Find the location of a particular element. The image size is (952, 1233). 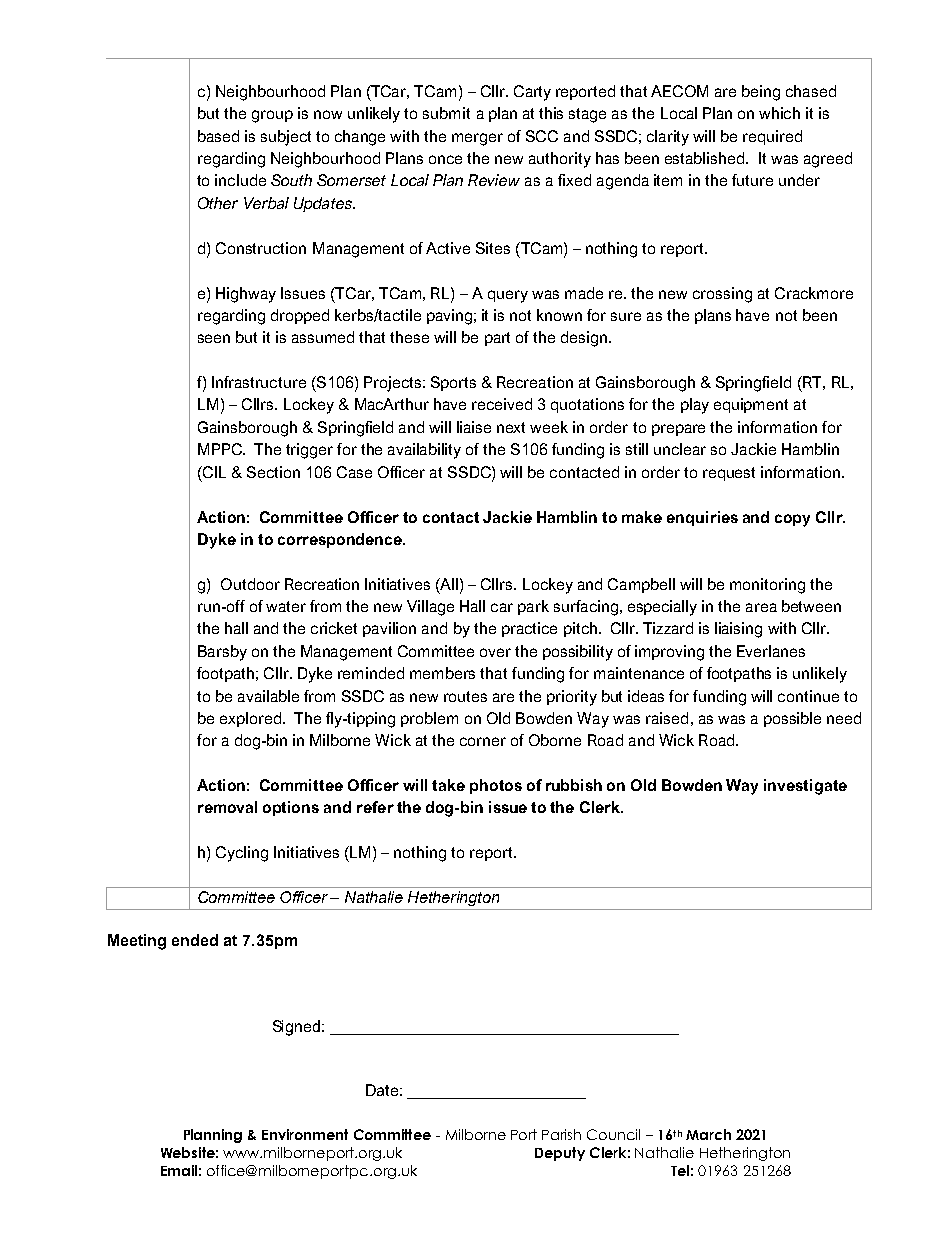

Parish is located at coordinates (561, 1134).
